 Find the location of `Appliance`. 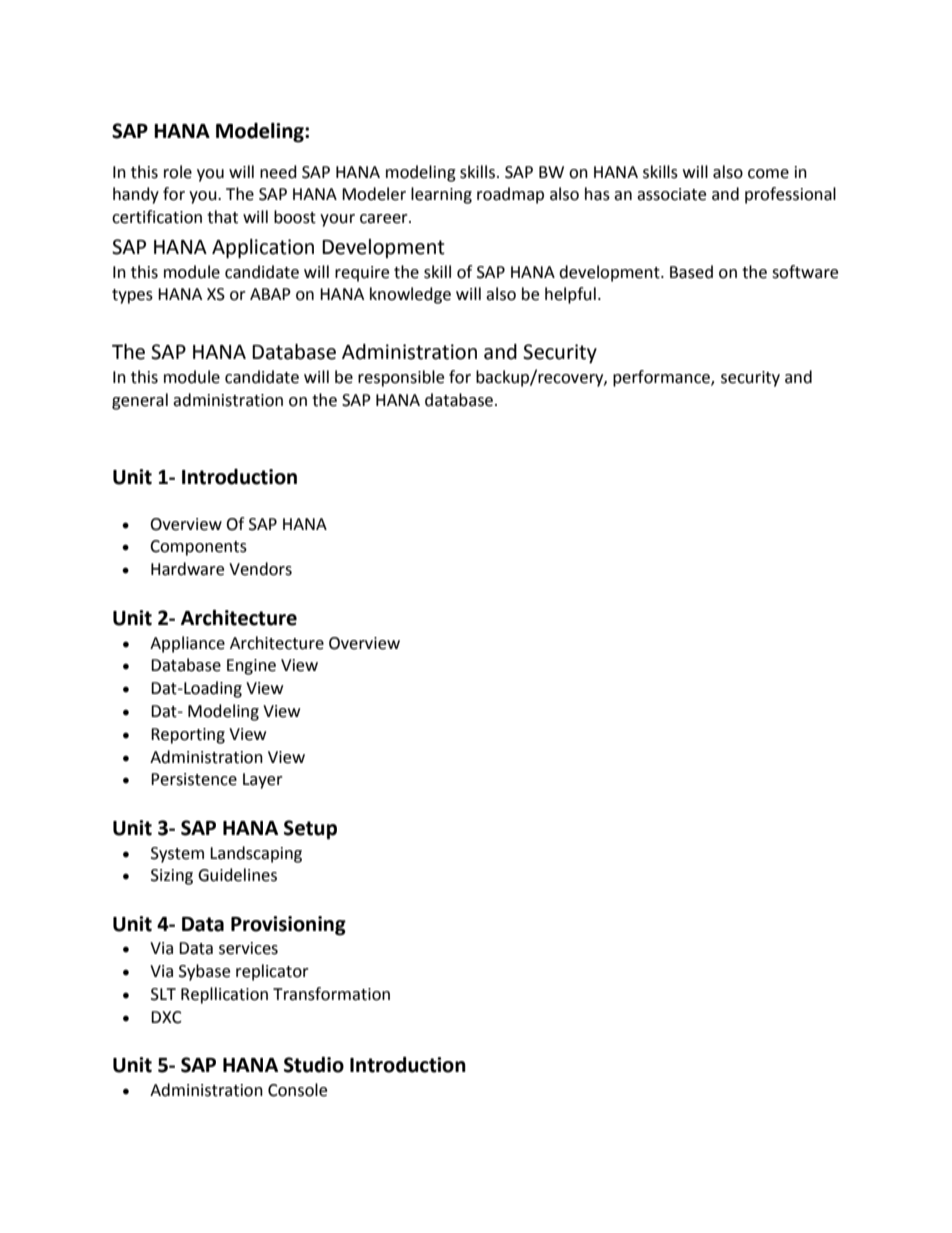

Appliance is located at coordinates (187, 644).
